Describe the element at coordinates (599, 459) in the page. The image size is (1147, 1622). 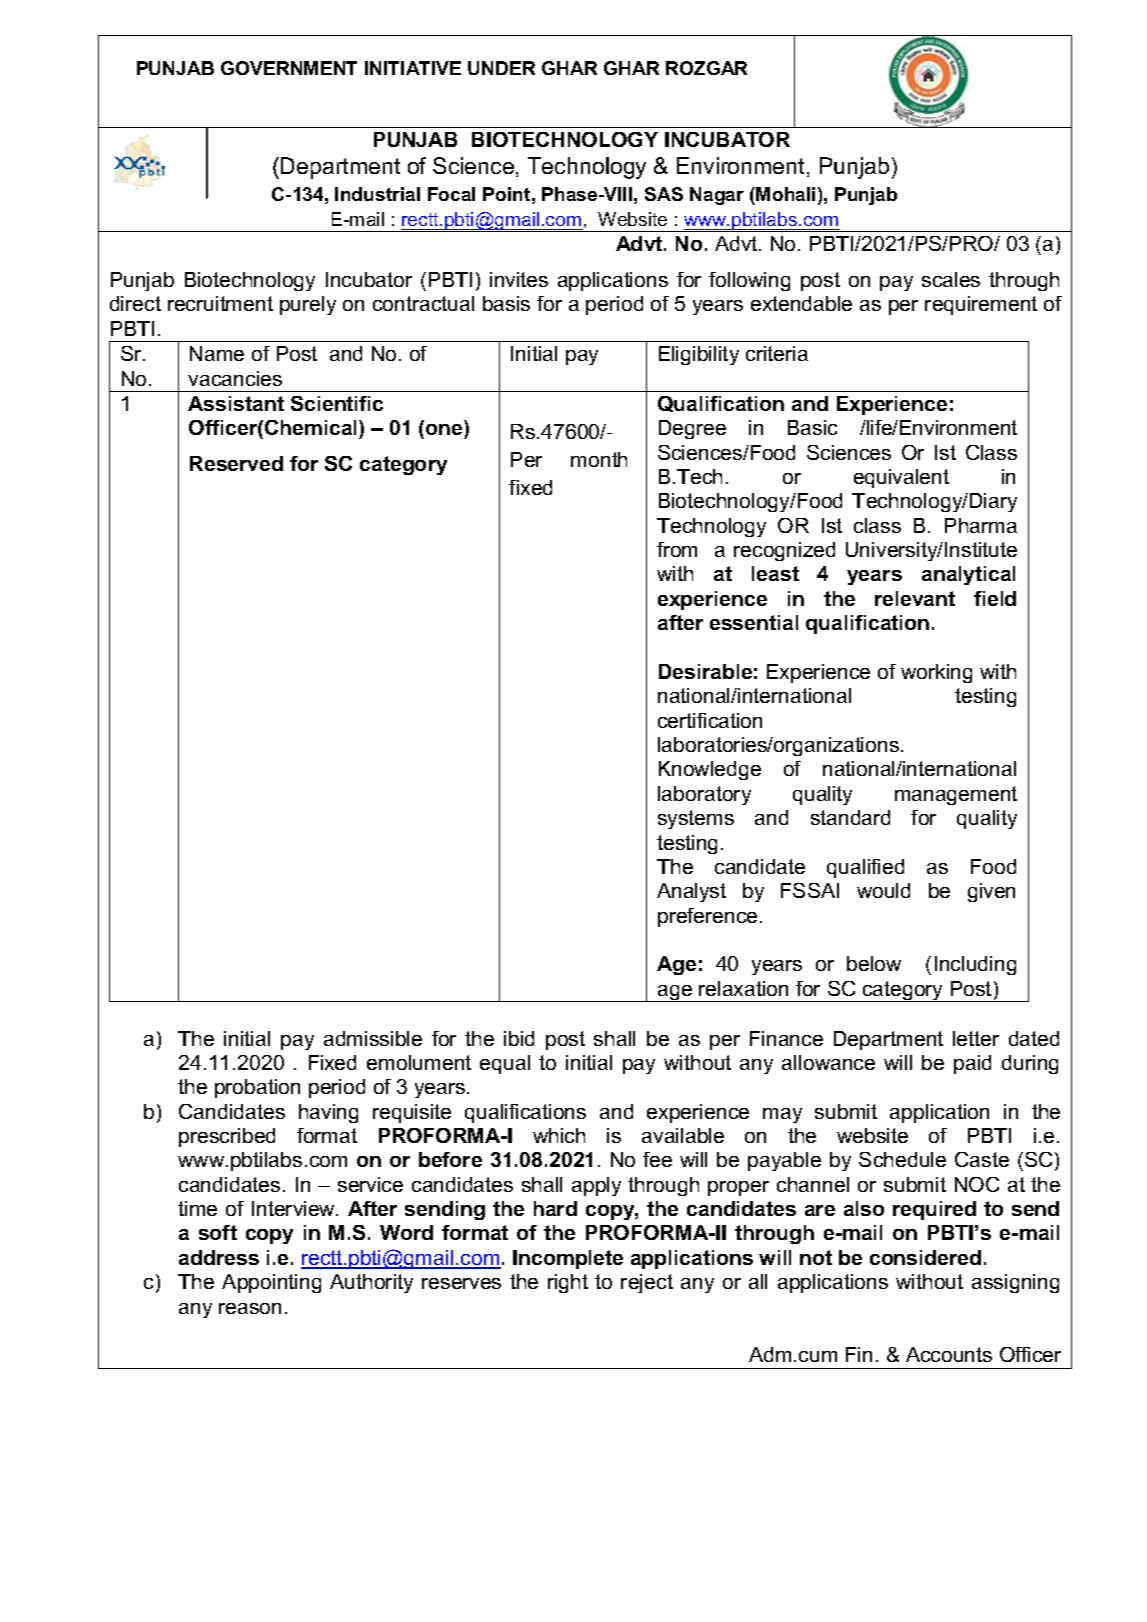
I see `month` at that location.
